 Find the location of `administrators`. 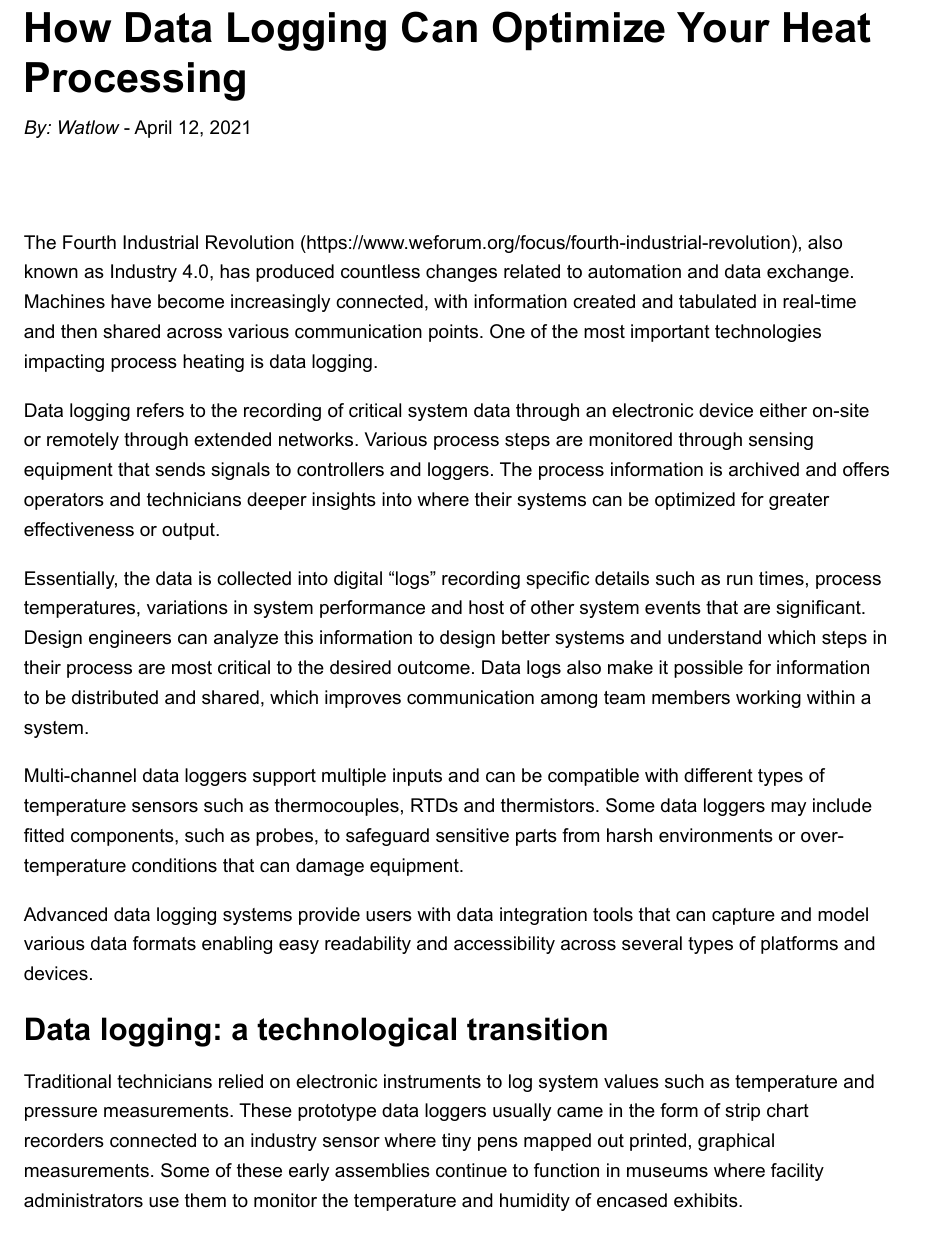

administrators is located at coordinates (83, 1200).
